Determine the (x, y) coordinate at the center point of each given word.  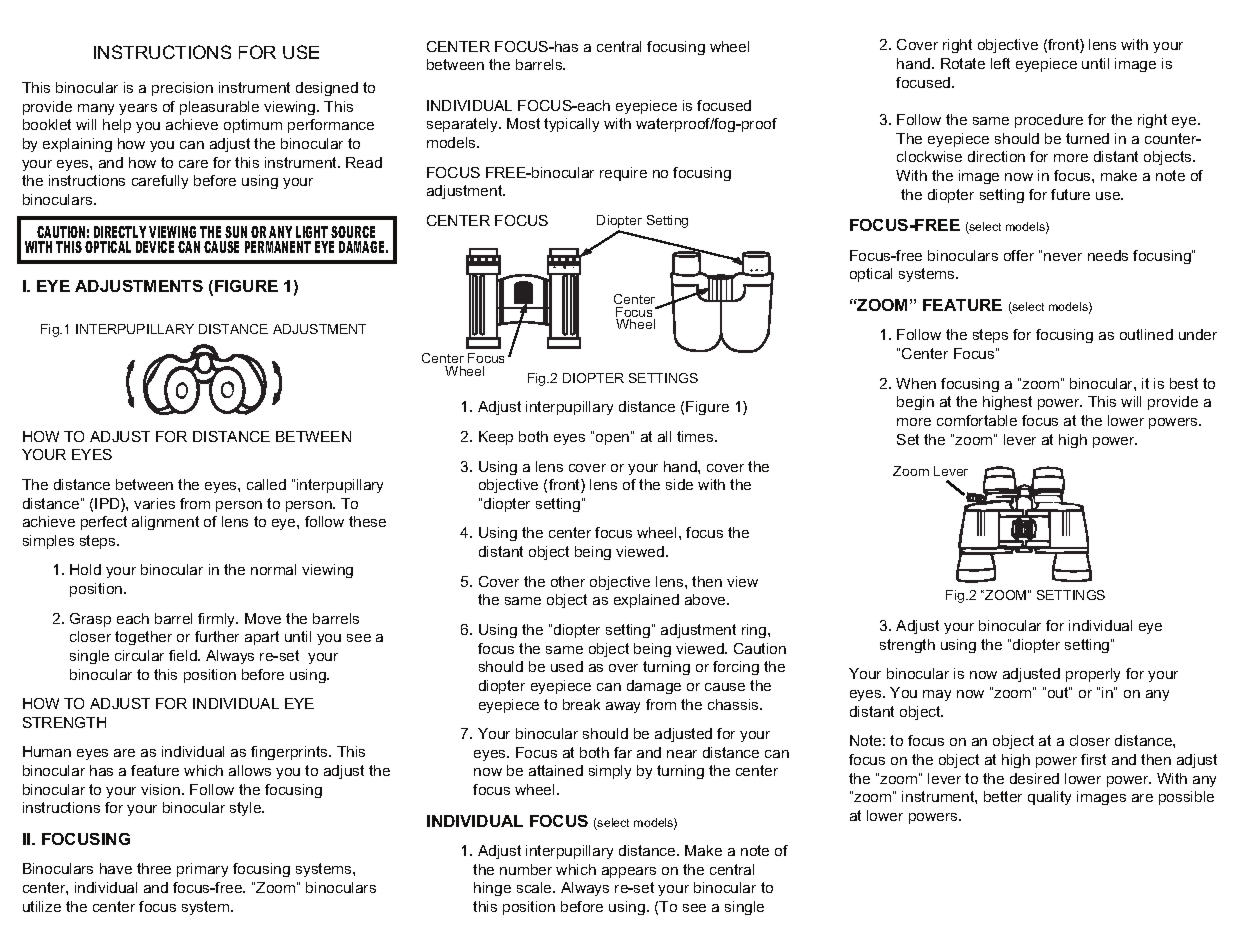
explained (646, 601)
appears (629, 872)
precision (182, 89)
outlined (1146, 334)
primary (202, 870)
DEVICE (155, 247)
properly (1093, 675)
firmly (218, 620)
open (614, 438)
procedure (1049, 121)
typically (571, 125)
